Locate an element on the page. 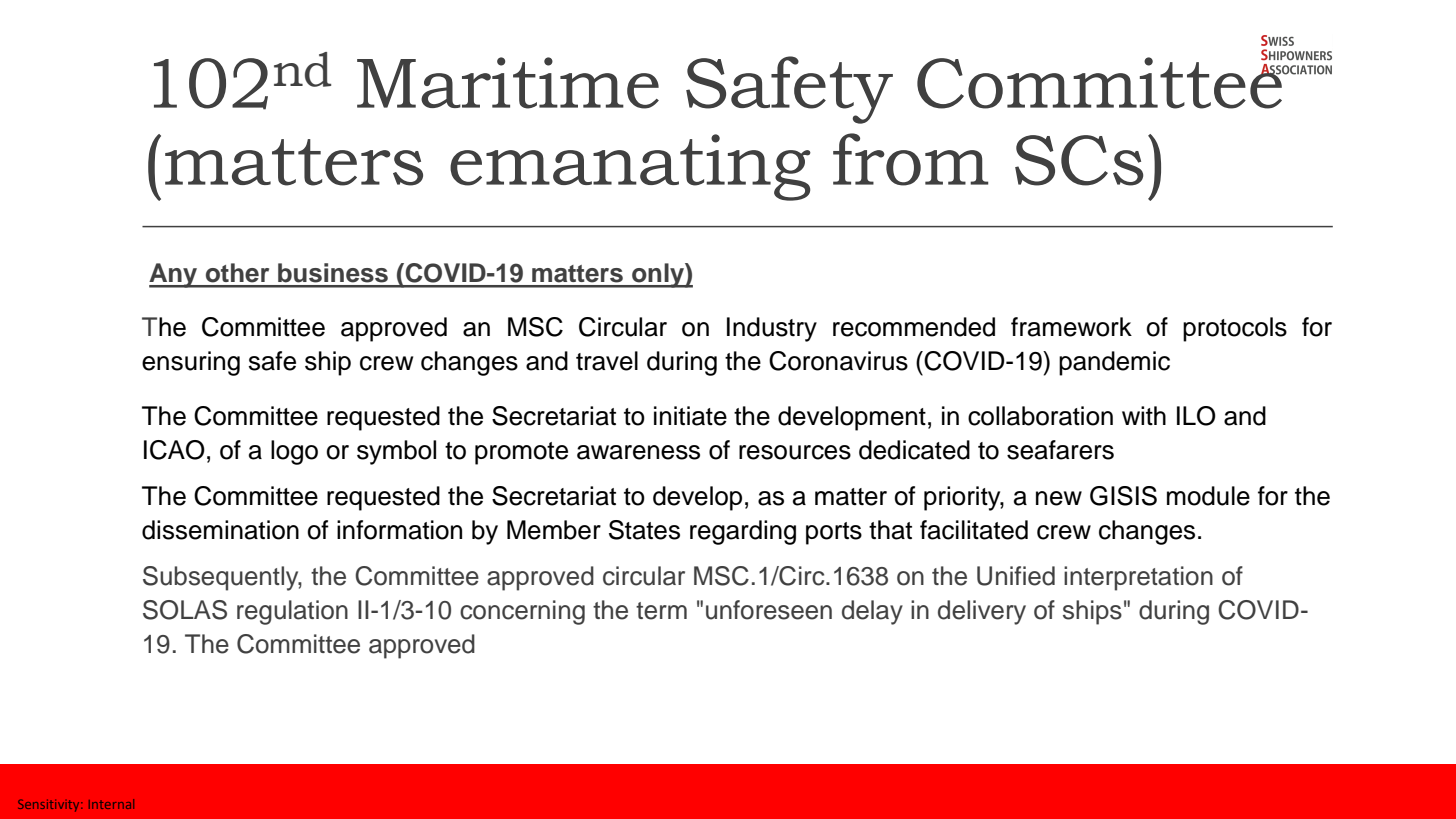 The image size is (1456, 819). dissemination is located at coordinates (220, 530).
